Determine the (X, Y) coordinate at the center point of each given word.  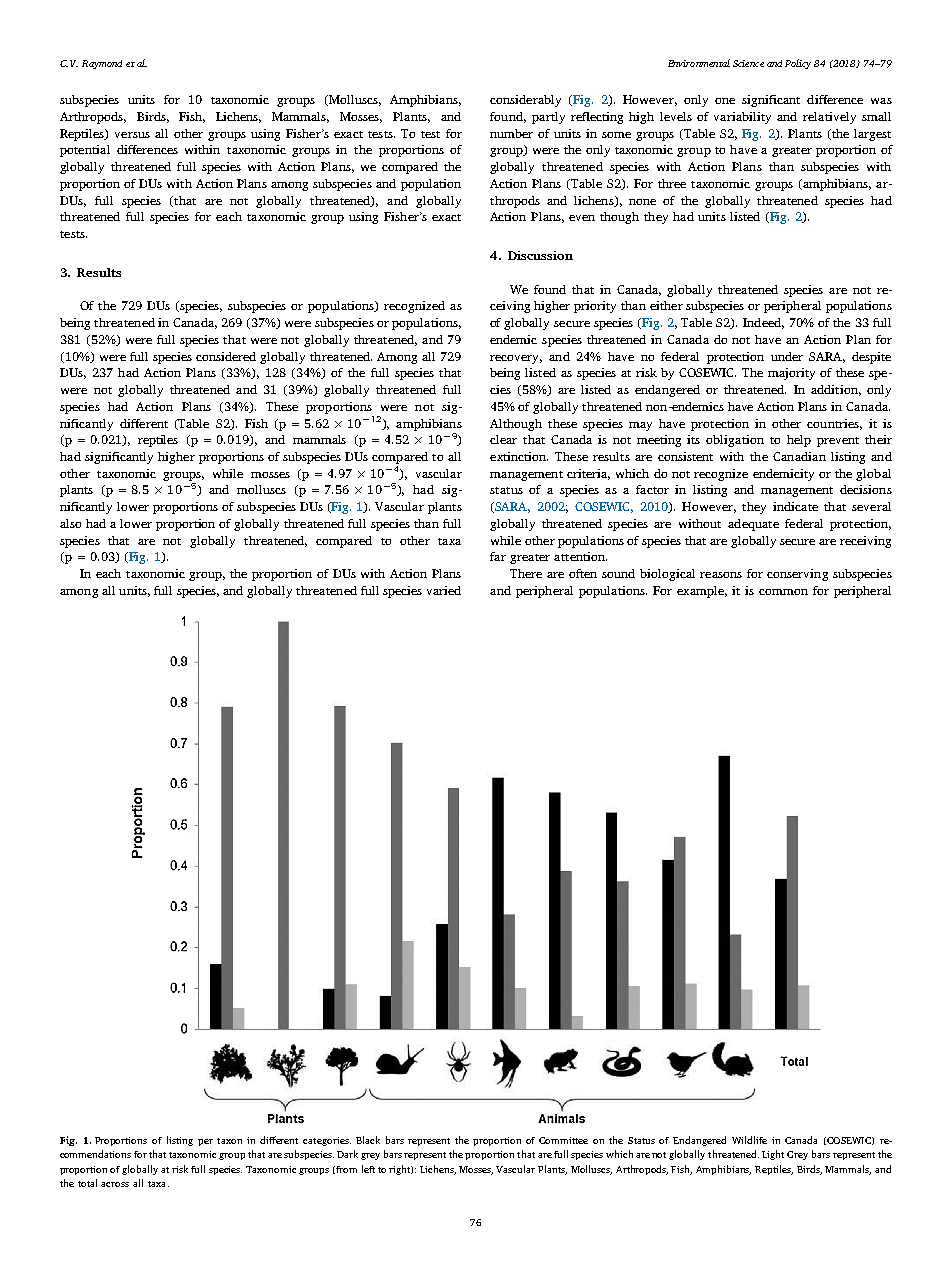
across (115, 1184)
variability (742, 118)
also (70, 523)
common (783, 592)
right (401, 1170)
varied (444, 590)
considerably (525, 101)
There (526, 573)
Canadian (799, 456)
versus (132, 135)
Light (773, 1155)
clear (503, 439)
